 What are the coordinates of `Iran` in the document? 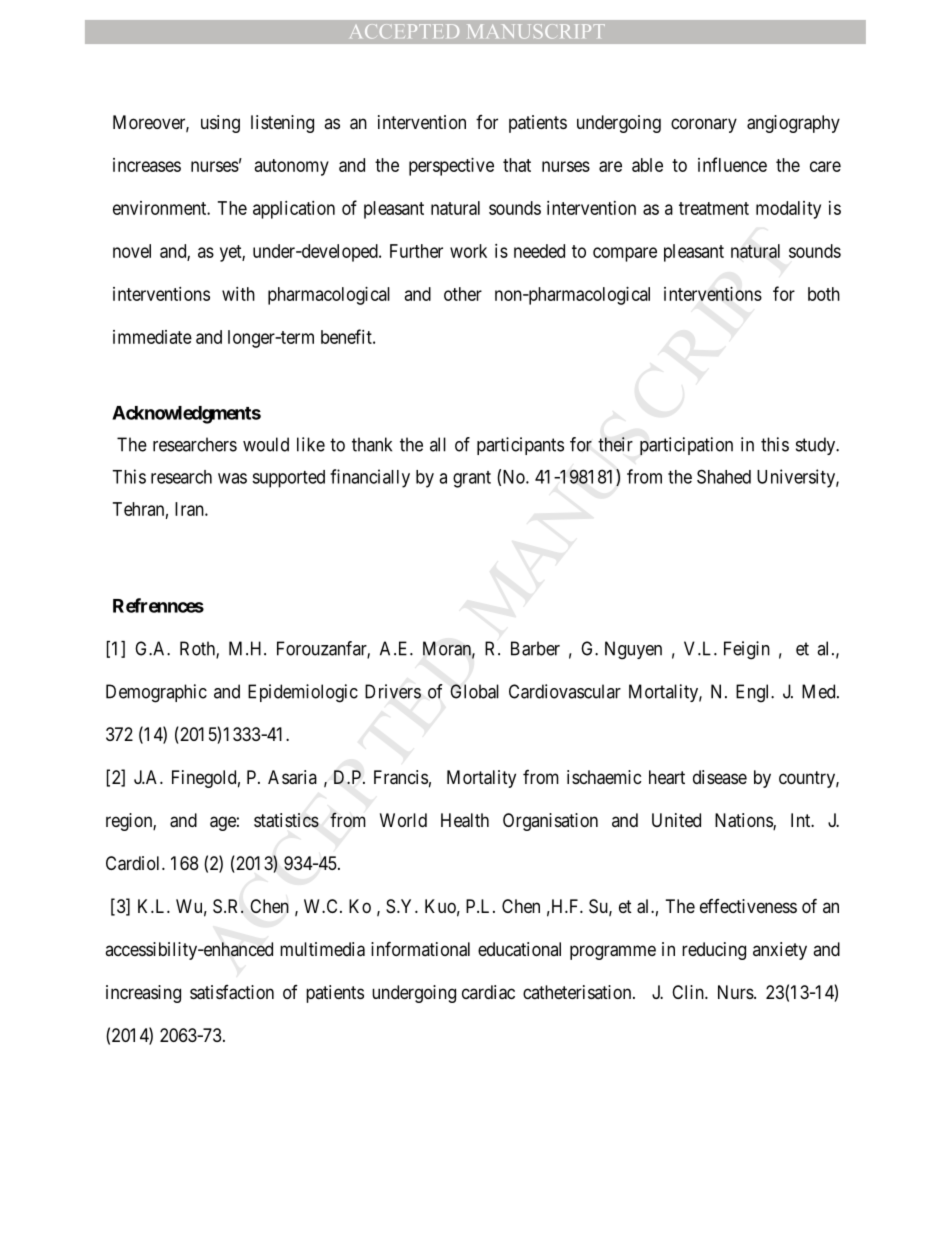 It's located at (190, 509).
